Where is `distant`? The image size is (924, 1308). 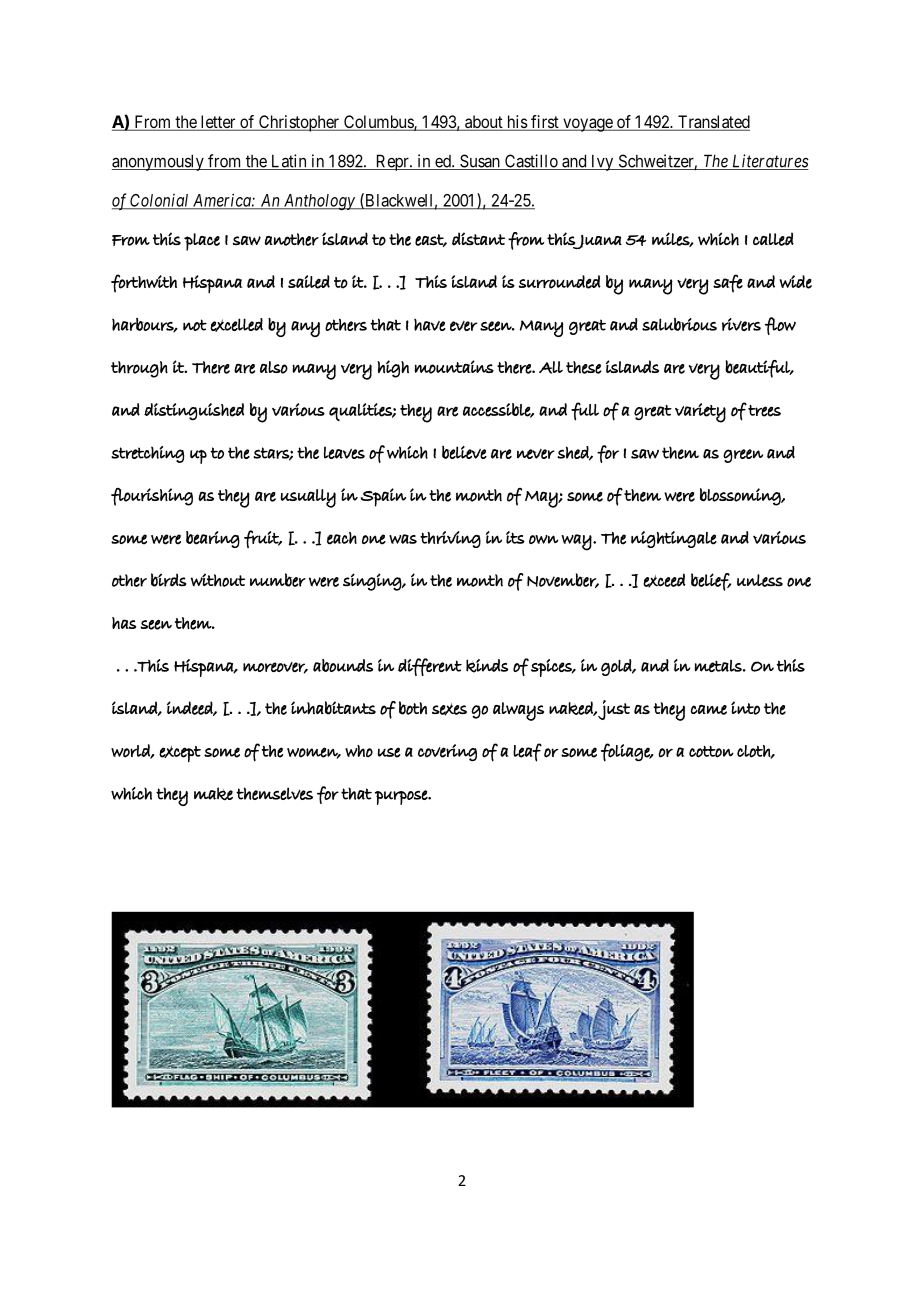
distant is located at coordinates (478, 239).
